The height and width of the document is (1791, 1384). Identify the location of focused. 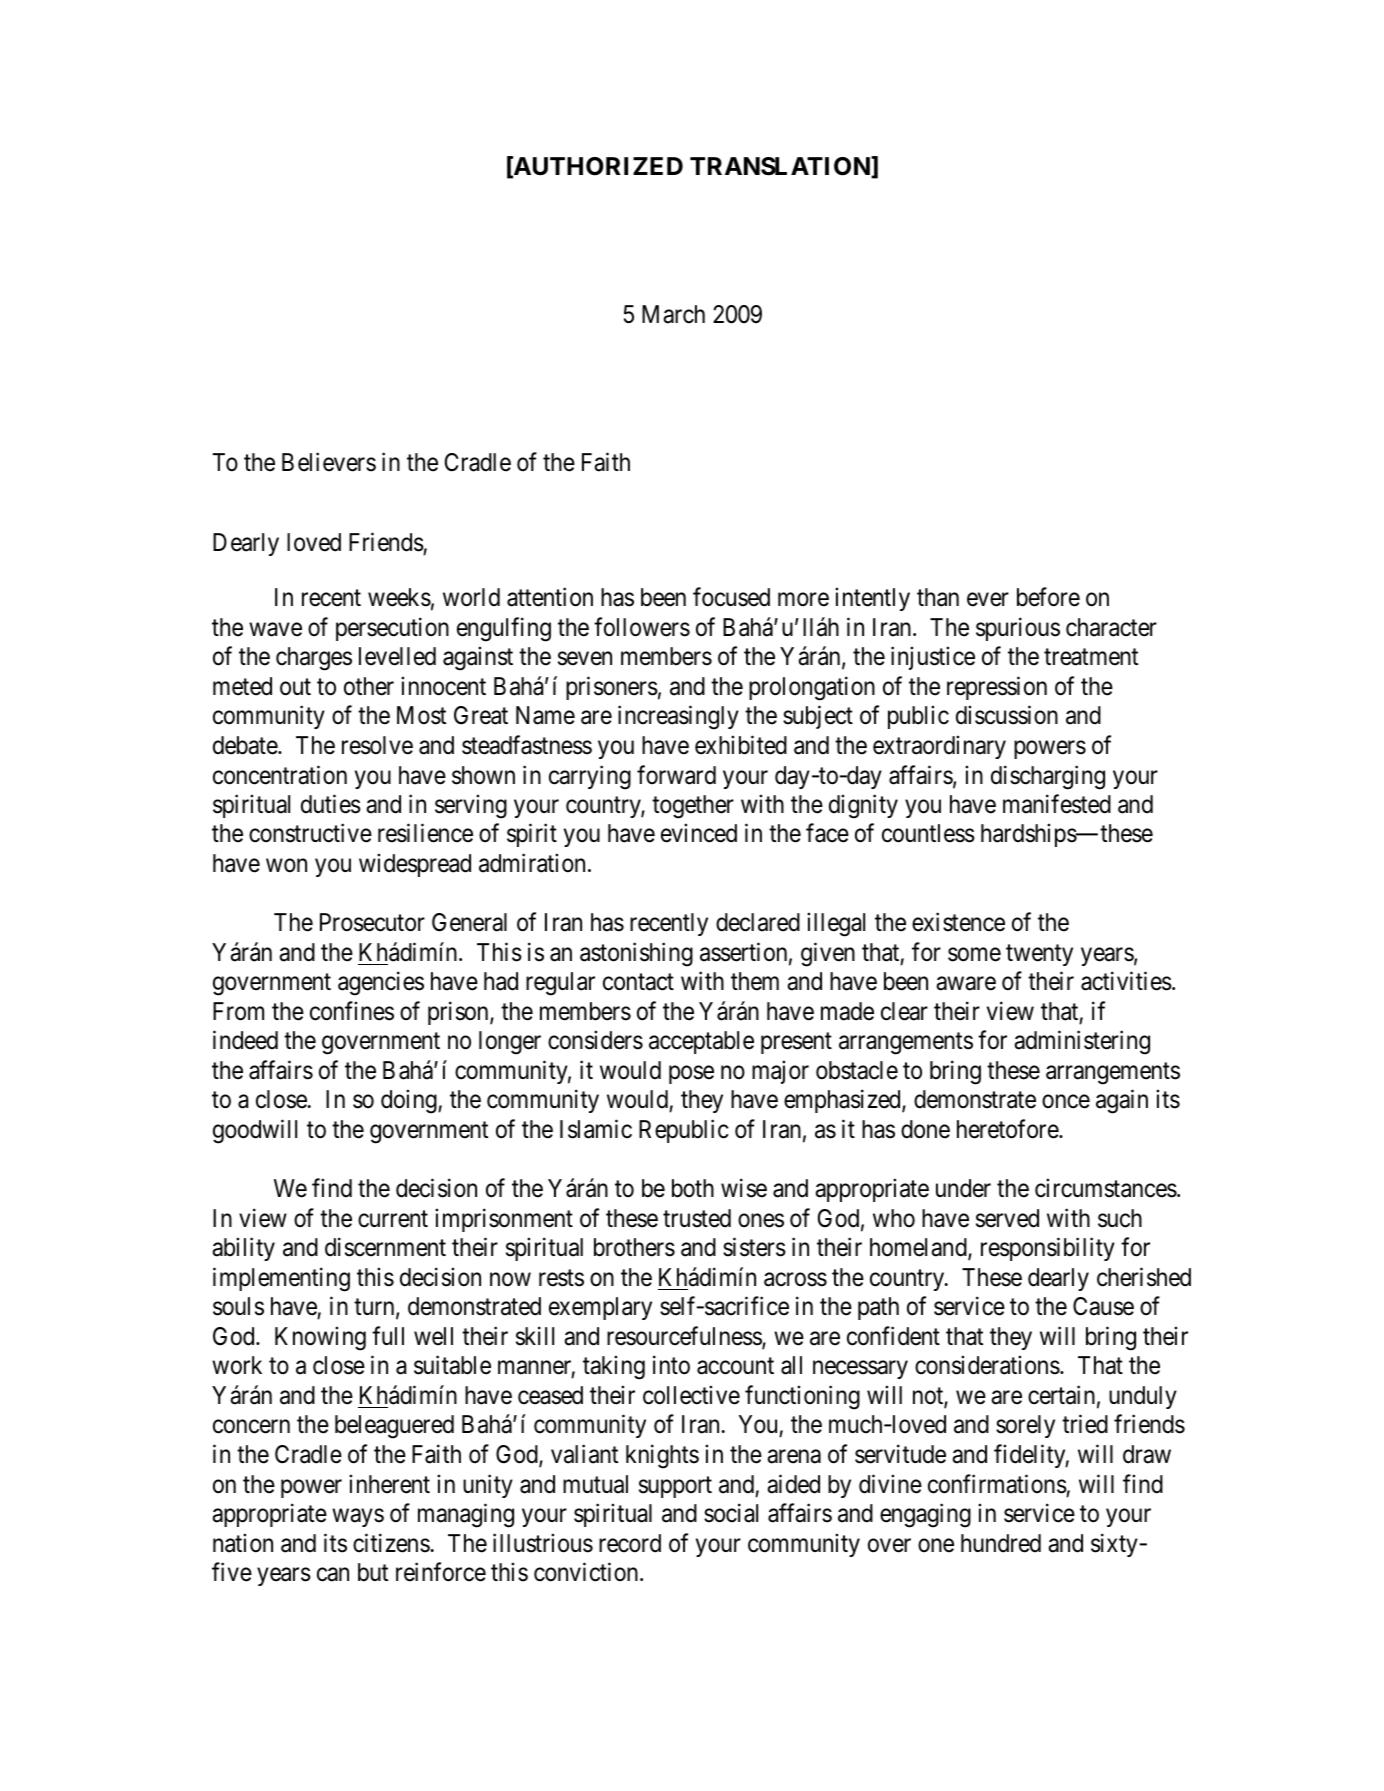
(731, 597).
